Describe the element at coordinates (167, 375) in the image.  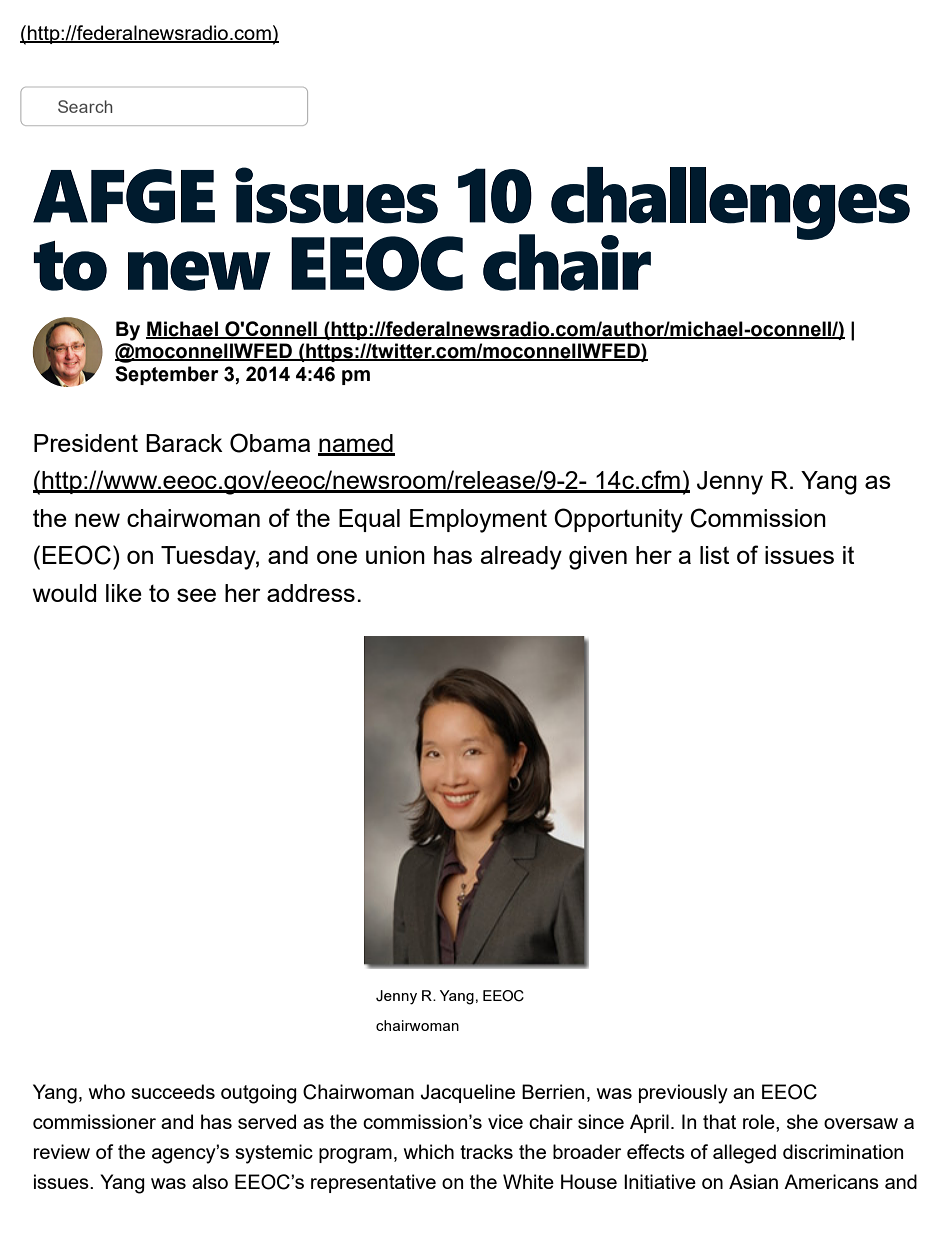
I see `September` at that location.
